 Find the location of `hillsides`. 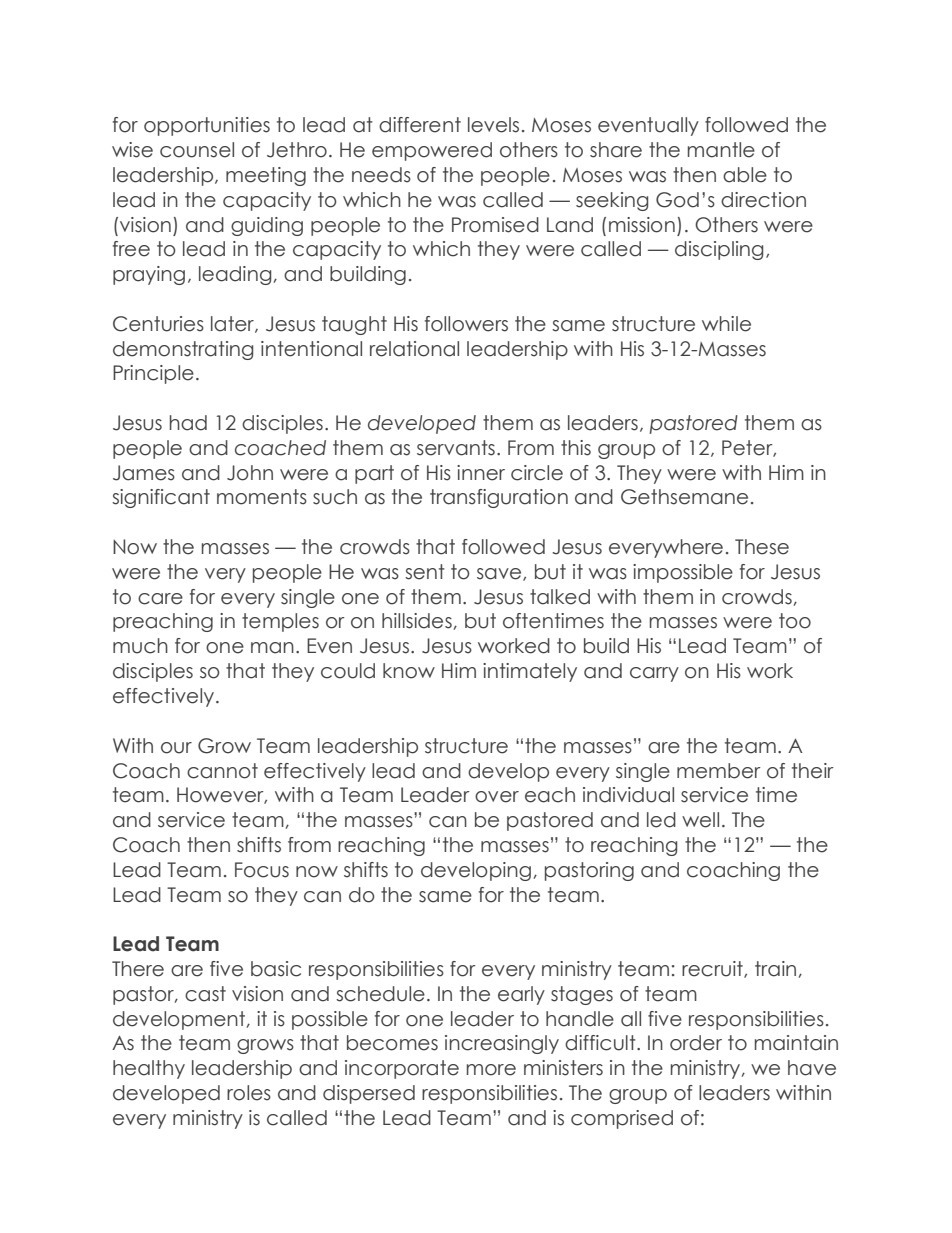

hillsides is located at coordinates (417, 621).
